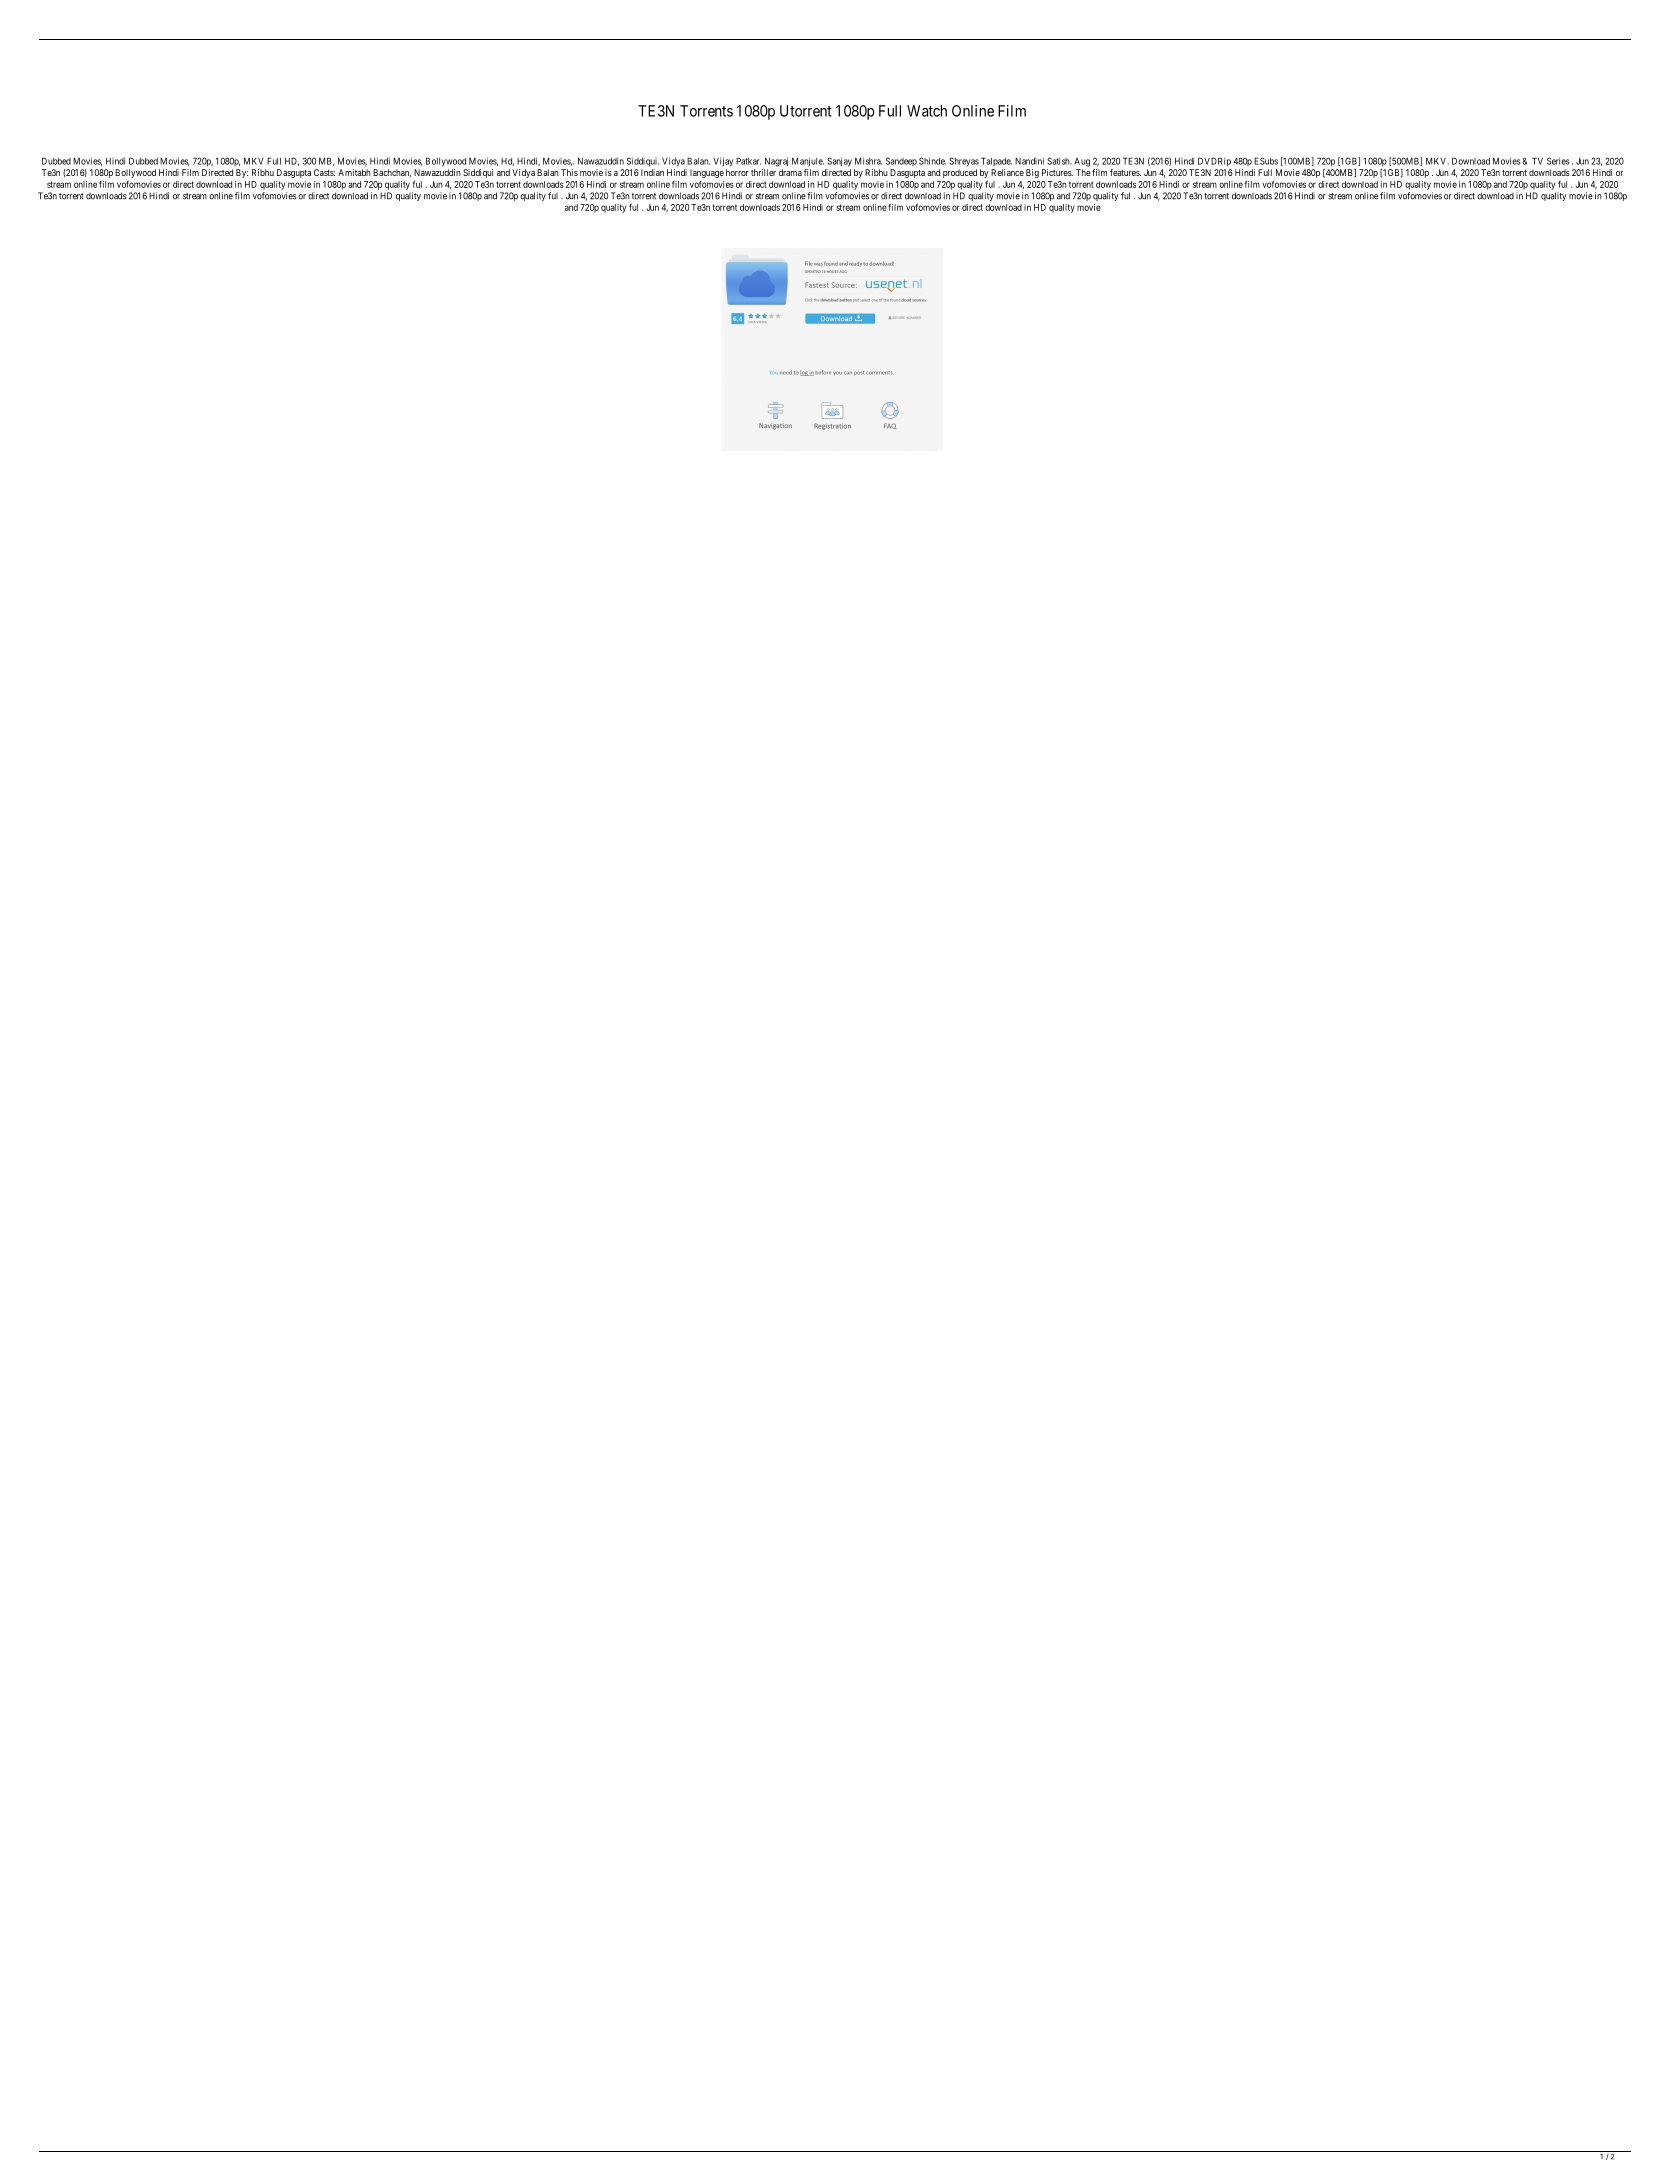  What do you see at coordinates (1125, 172) in the screenshot?
I see `features` at bounding box center [1125, 172].
